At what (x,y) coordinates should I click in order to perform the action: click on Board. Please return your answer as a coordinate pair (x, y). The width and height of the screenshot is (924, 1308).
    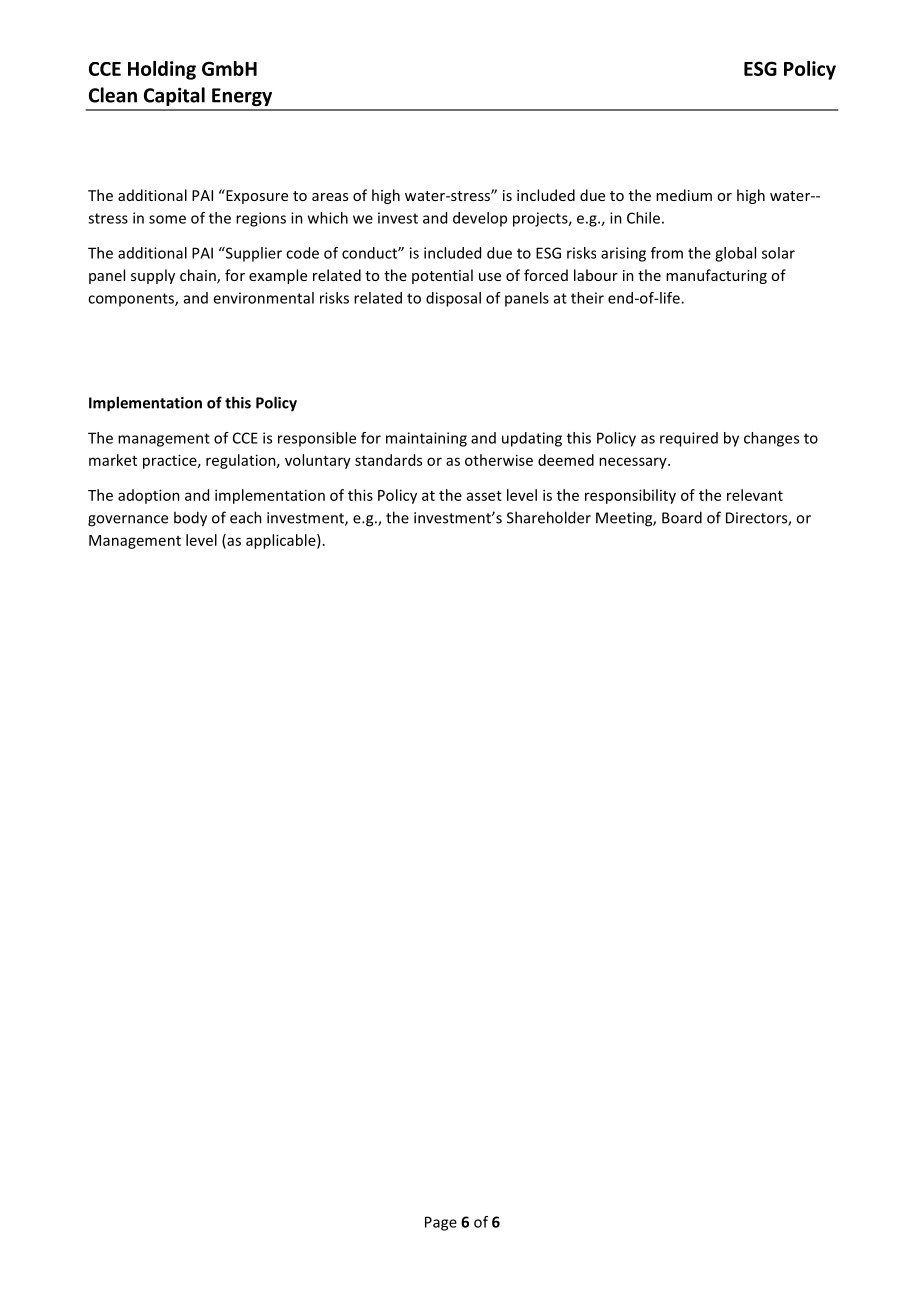
    Looking at the image, I should click on (682, 517).
